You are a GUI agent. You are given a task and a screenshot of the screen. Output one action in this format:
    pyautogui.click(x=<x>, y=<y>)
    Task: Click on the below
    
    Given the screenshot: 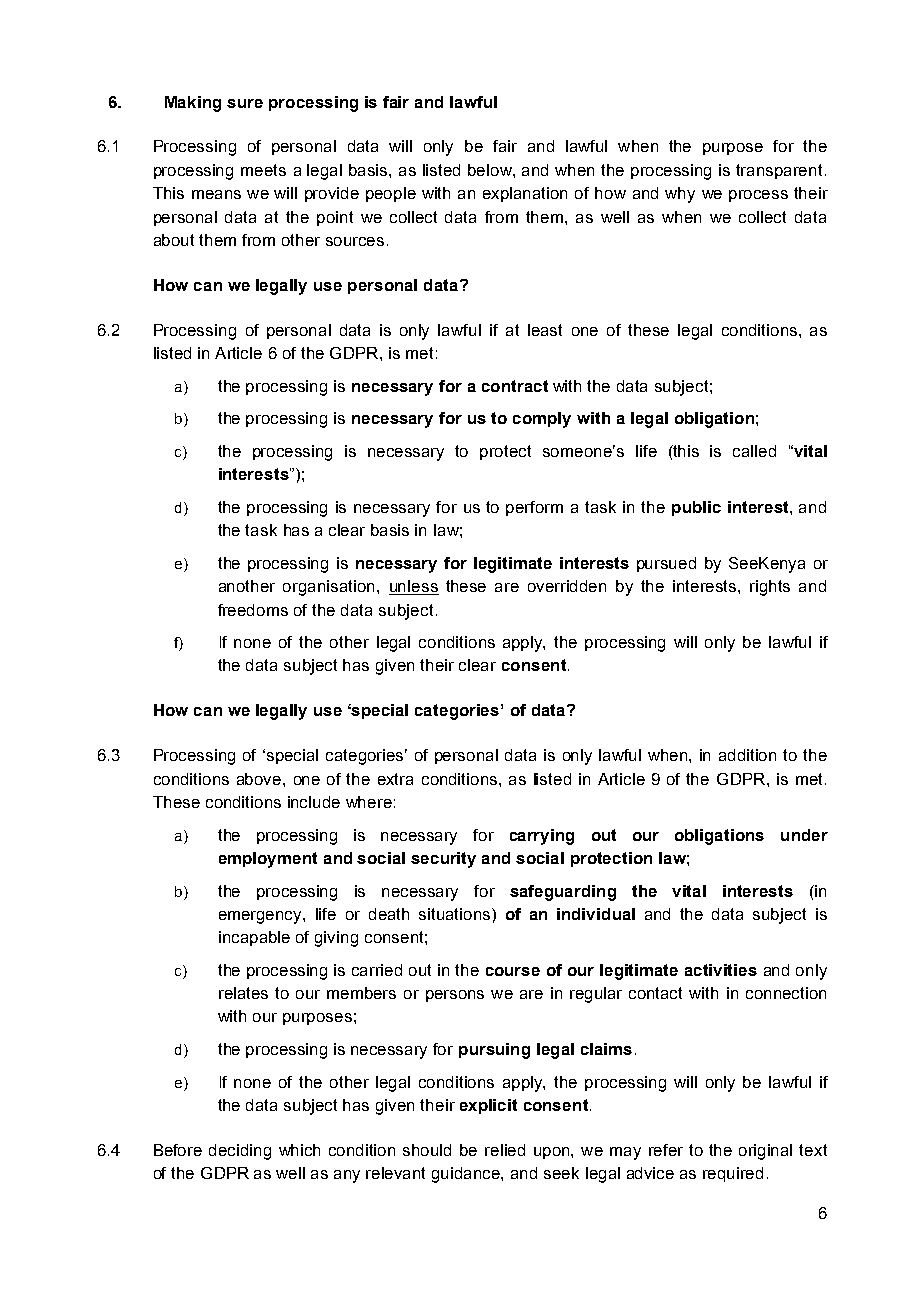 What is the action you would take?
    pyautogui.click(x=491, y=170)
